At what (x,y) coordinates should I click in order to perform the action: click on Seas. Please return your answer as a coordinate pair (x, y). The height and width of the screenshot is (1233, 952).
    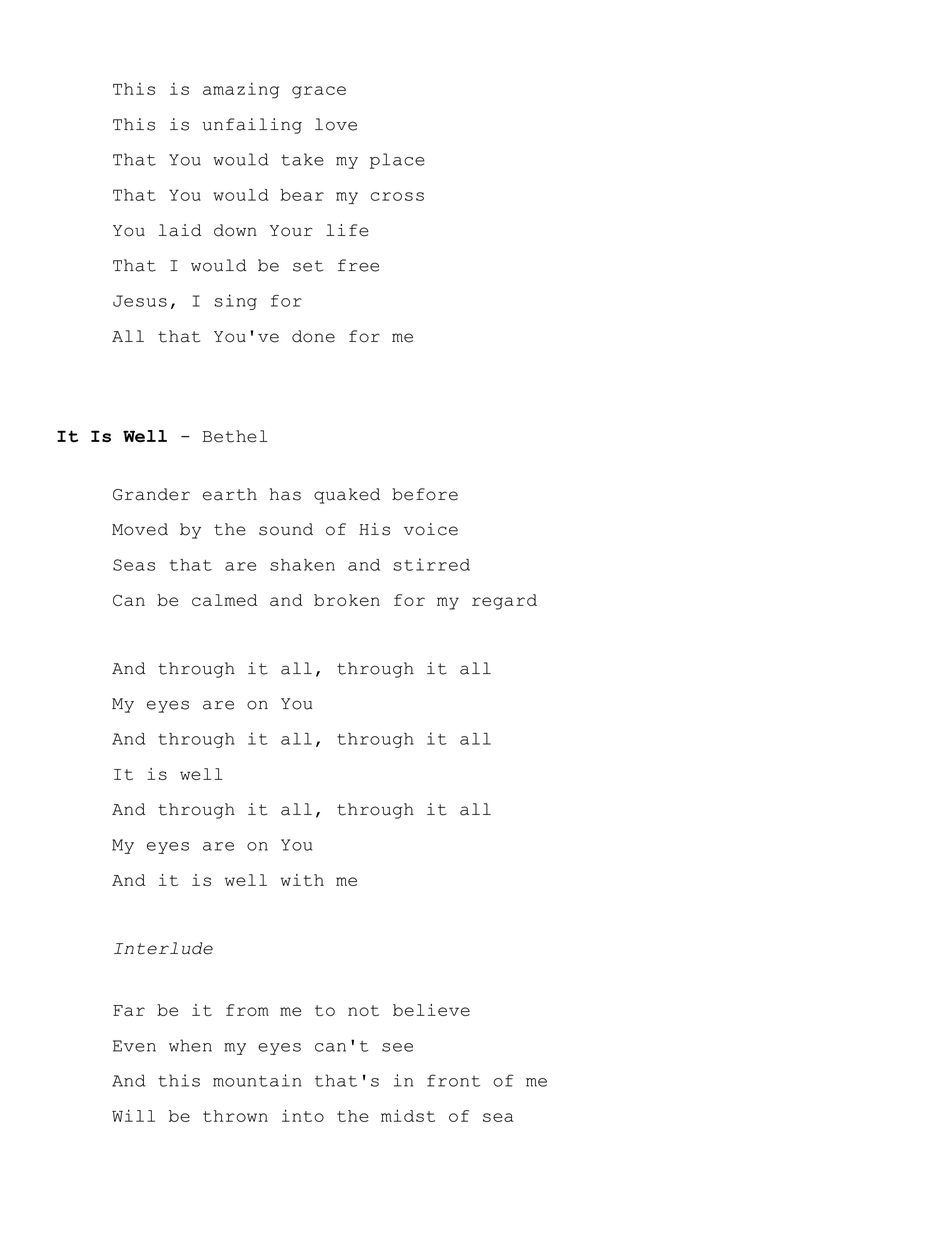
    Looking at the image, I should click on (134, 565).
